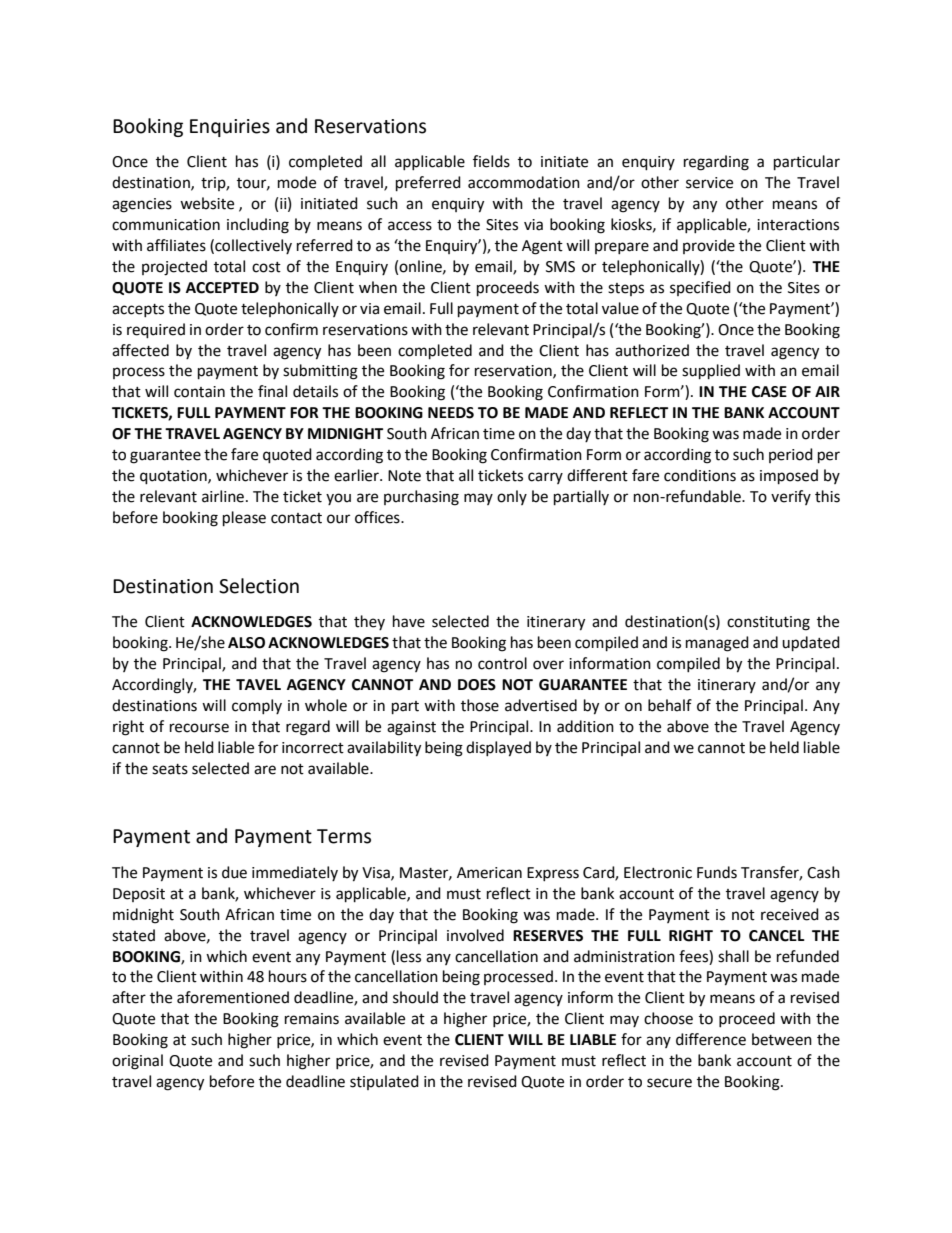 The image size is (952, 1233). Describe the element at coordinates (491, 161) in the screenshot. I see `fields` at that location.
